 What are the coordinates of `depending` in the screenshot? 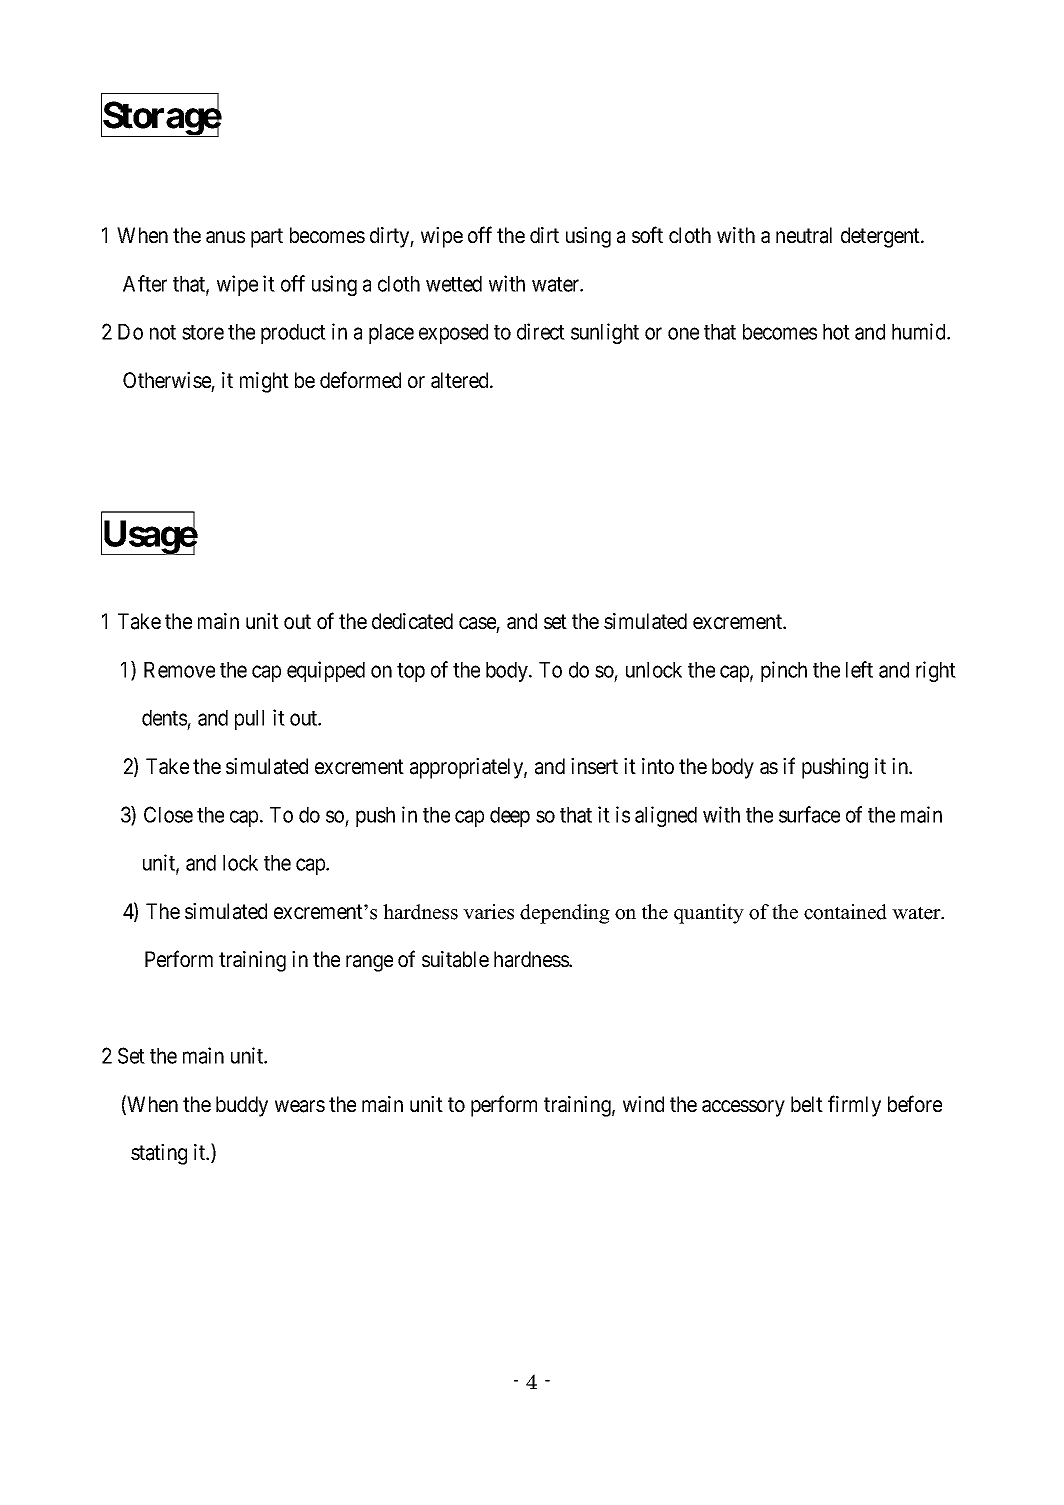 It's located at (565, 914).
